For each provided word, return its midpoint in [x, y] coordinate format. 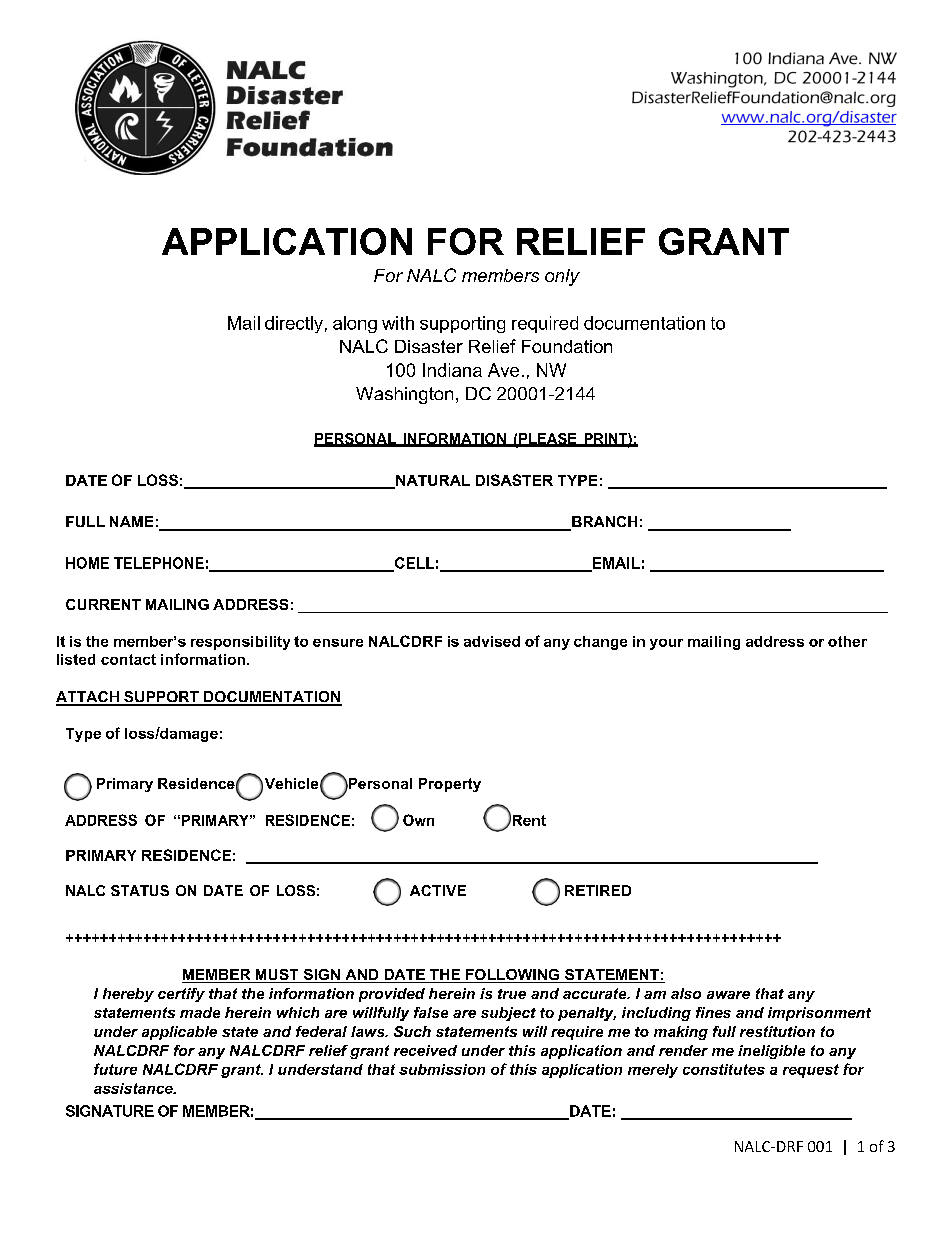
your [666, 644]
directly [294, 324]
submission [442, 1069]
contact [128, 659]
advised [492, 641]
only [562, 277]
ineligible [771, 1052]
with [398, 323]
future [115, 1069]
